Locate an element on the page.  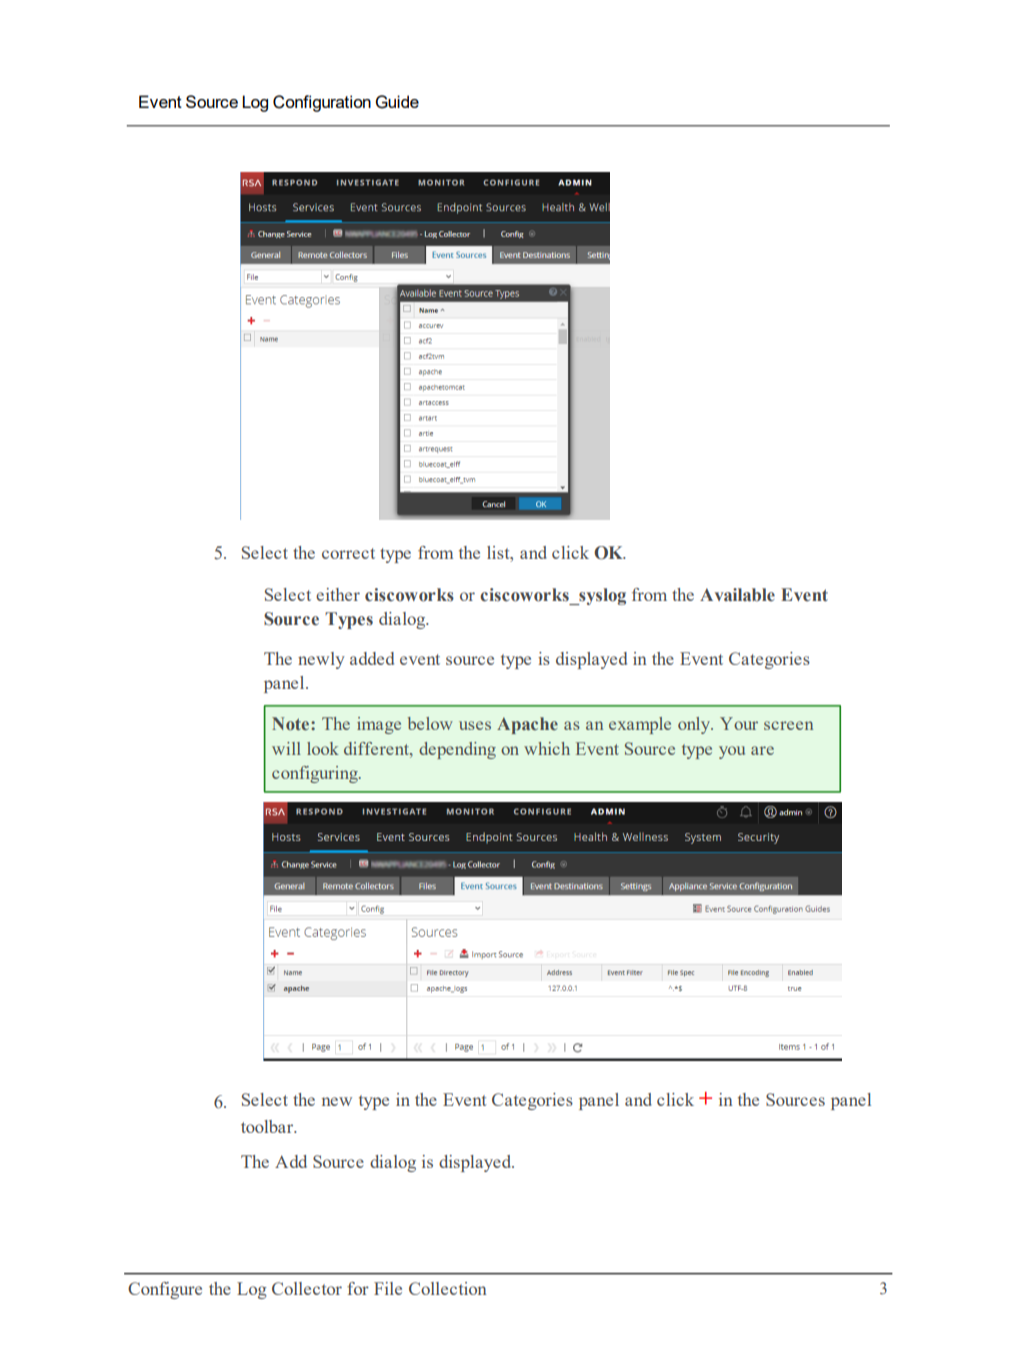
either is located at coordinates (338, 594).
